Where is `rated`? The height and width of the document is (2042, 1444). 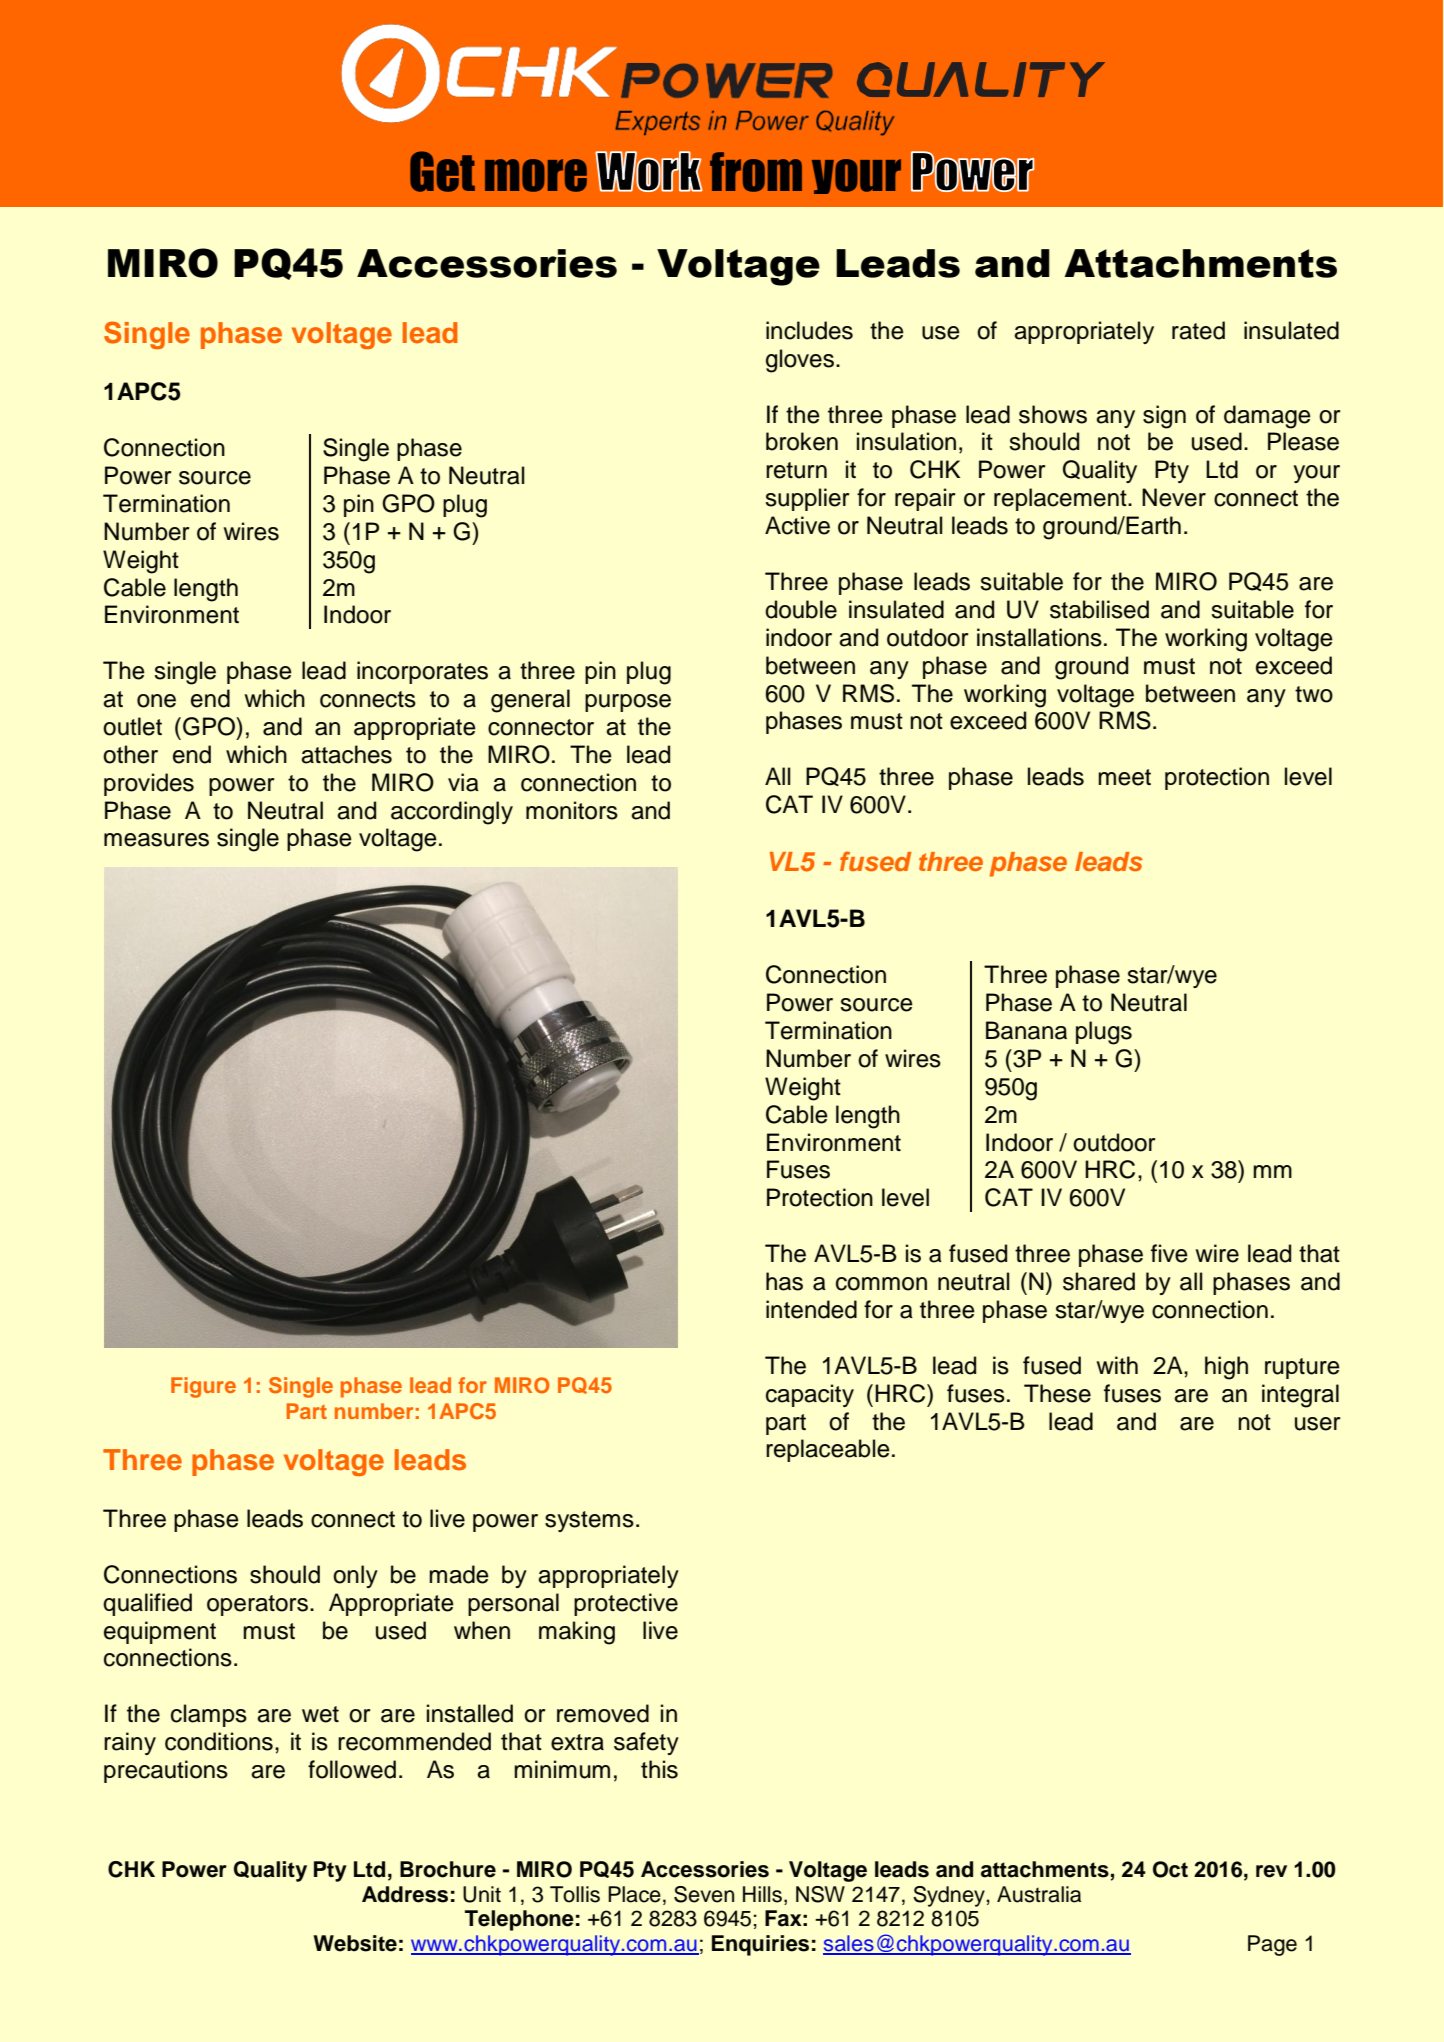 rated is located at coordinates (1198, 330).
